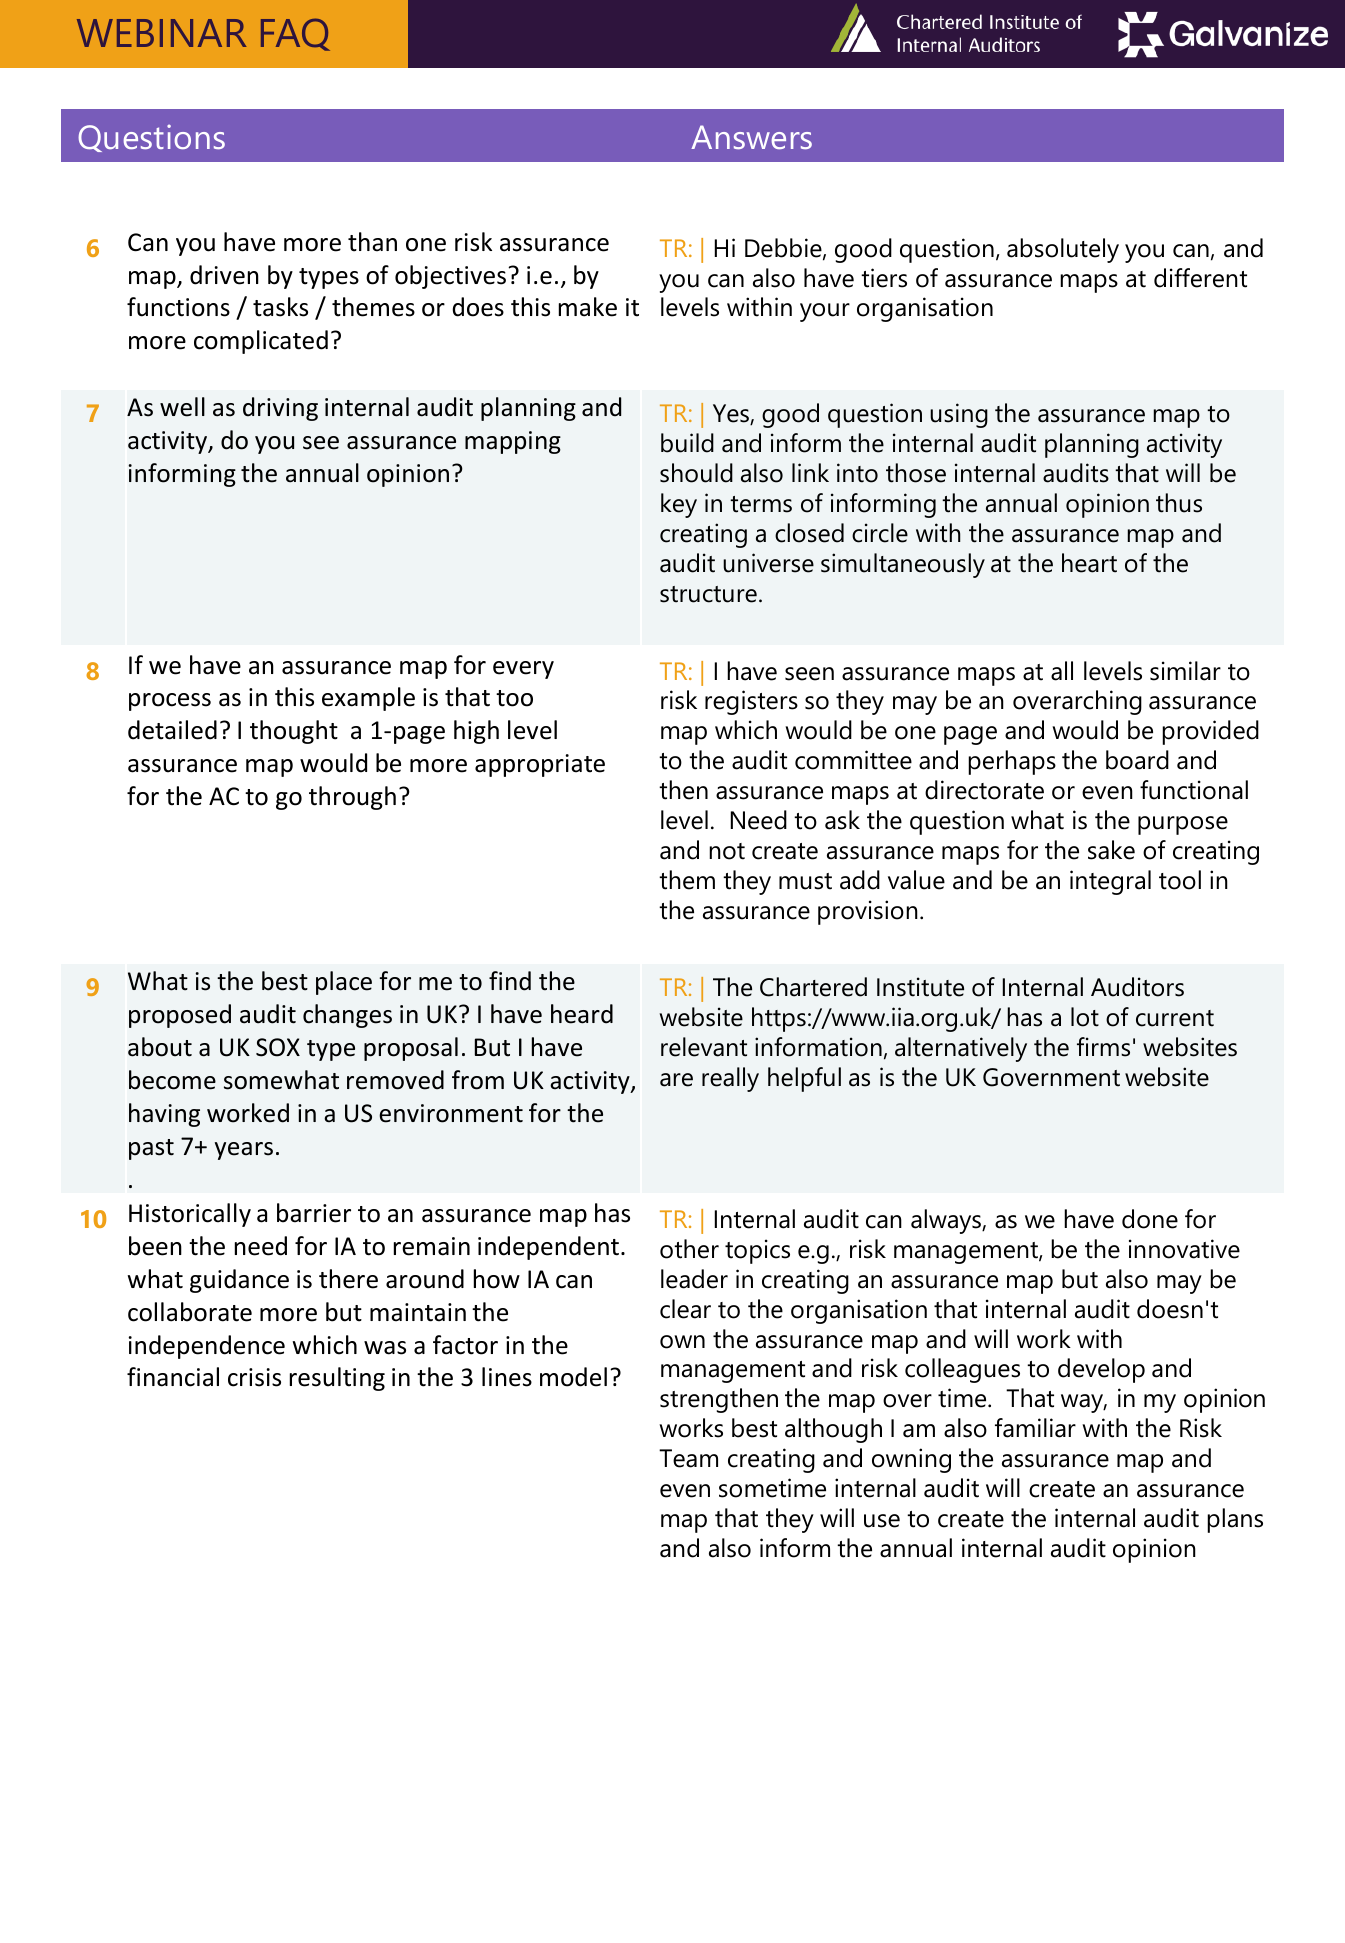 The width and height of the page is (1345, 1943). Describe the element at coordinates (688, 1458) in the page. I see `Team` at that location.
